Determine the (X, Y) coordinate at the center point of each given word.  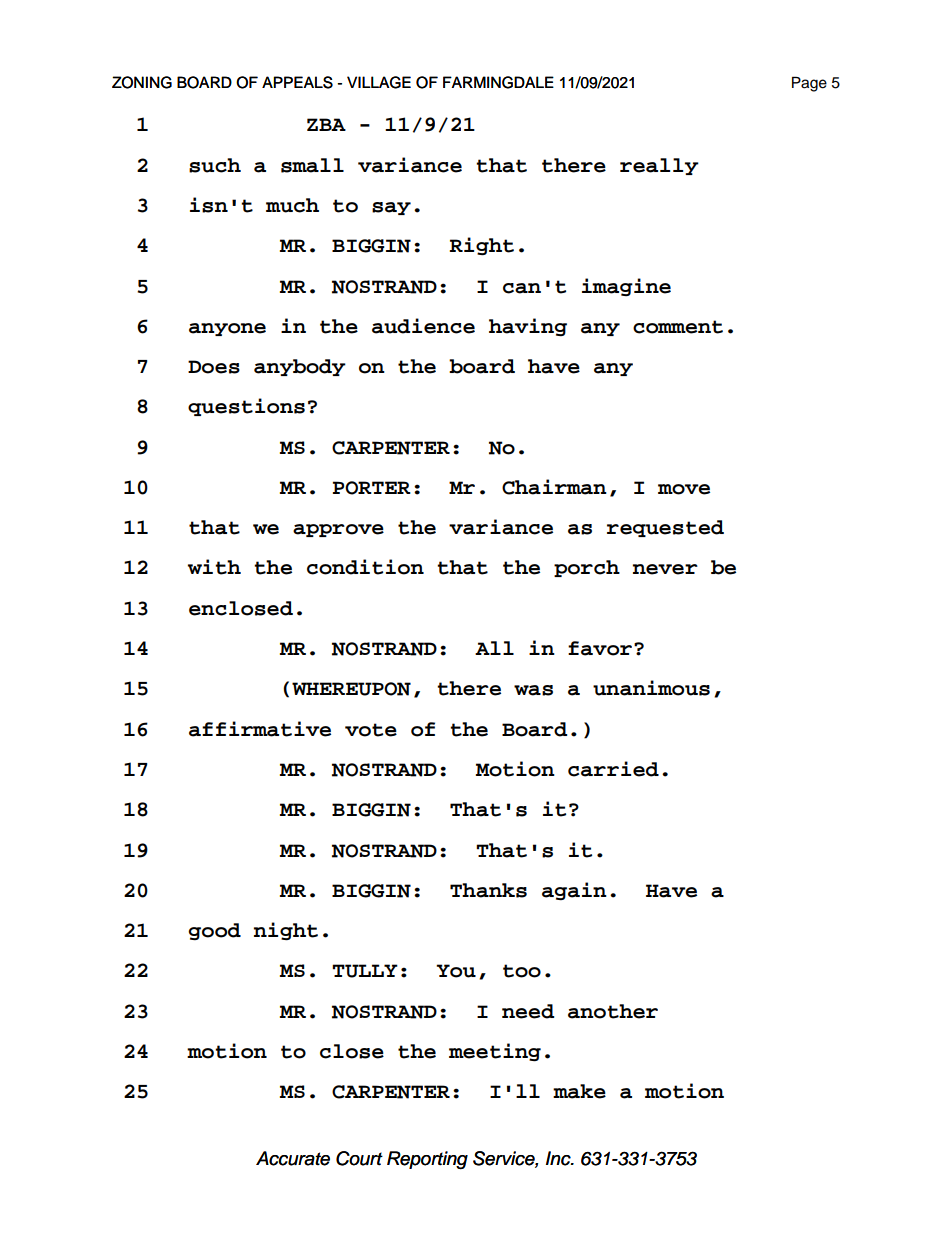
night (286, 931)
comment (678, 327)
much (292, 205)
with (214, 567)
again (574, 891)
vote (371, 730)
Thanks (488, 890)
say (391, 208)
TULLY (365, 971)
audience (423, 326)
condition (365, 567)
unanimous (651, 688)
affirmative (260, 729)
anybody (300, 367)
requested (665, 528)
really (659, 166)
